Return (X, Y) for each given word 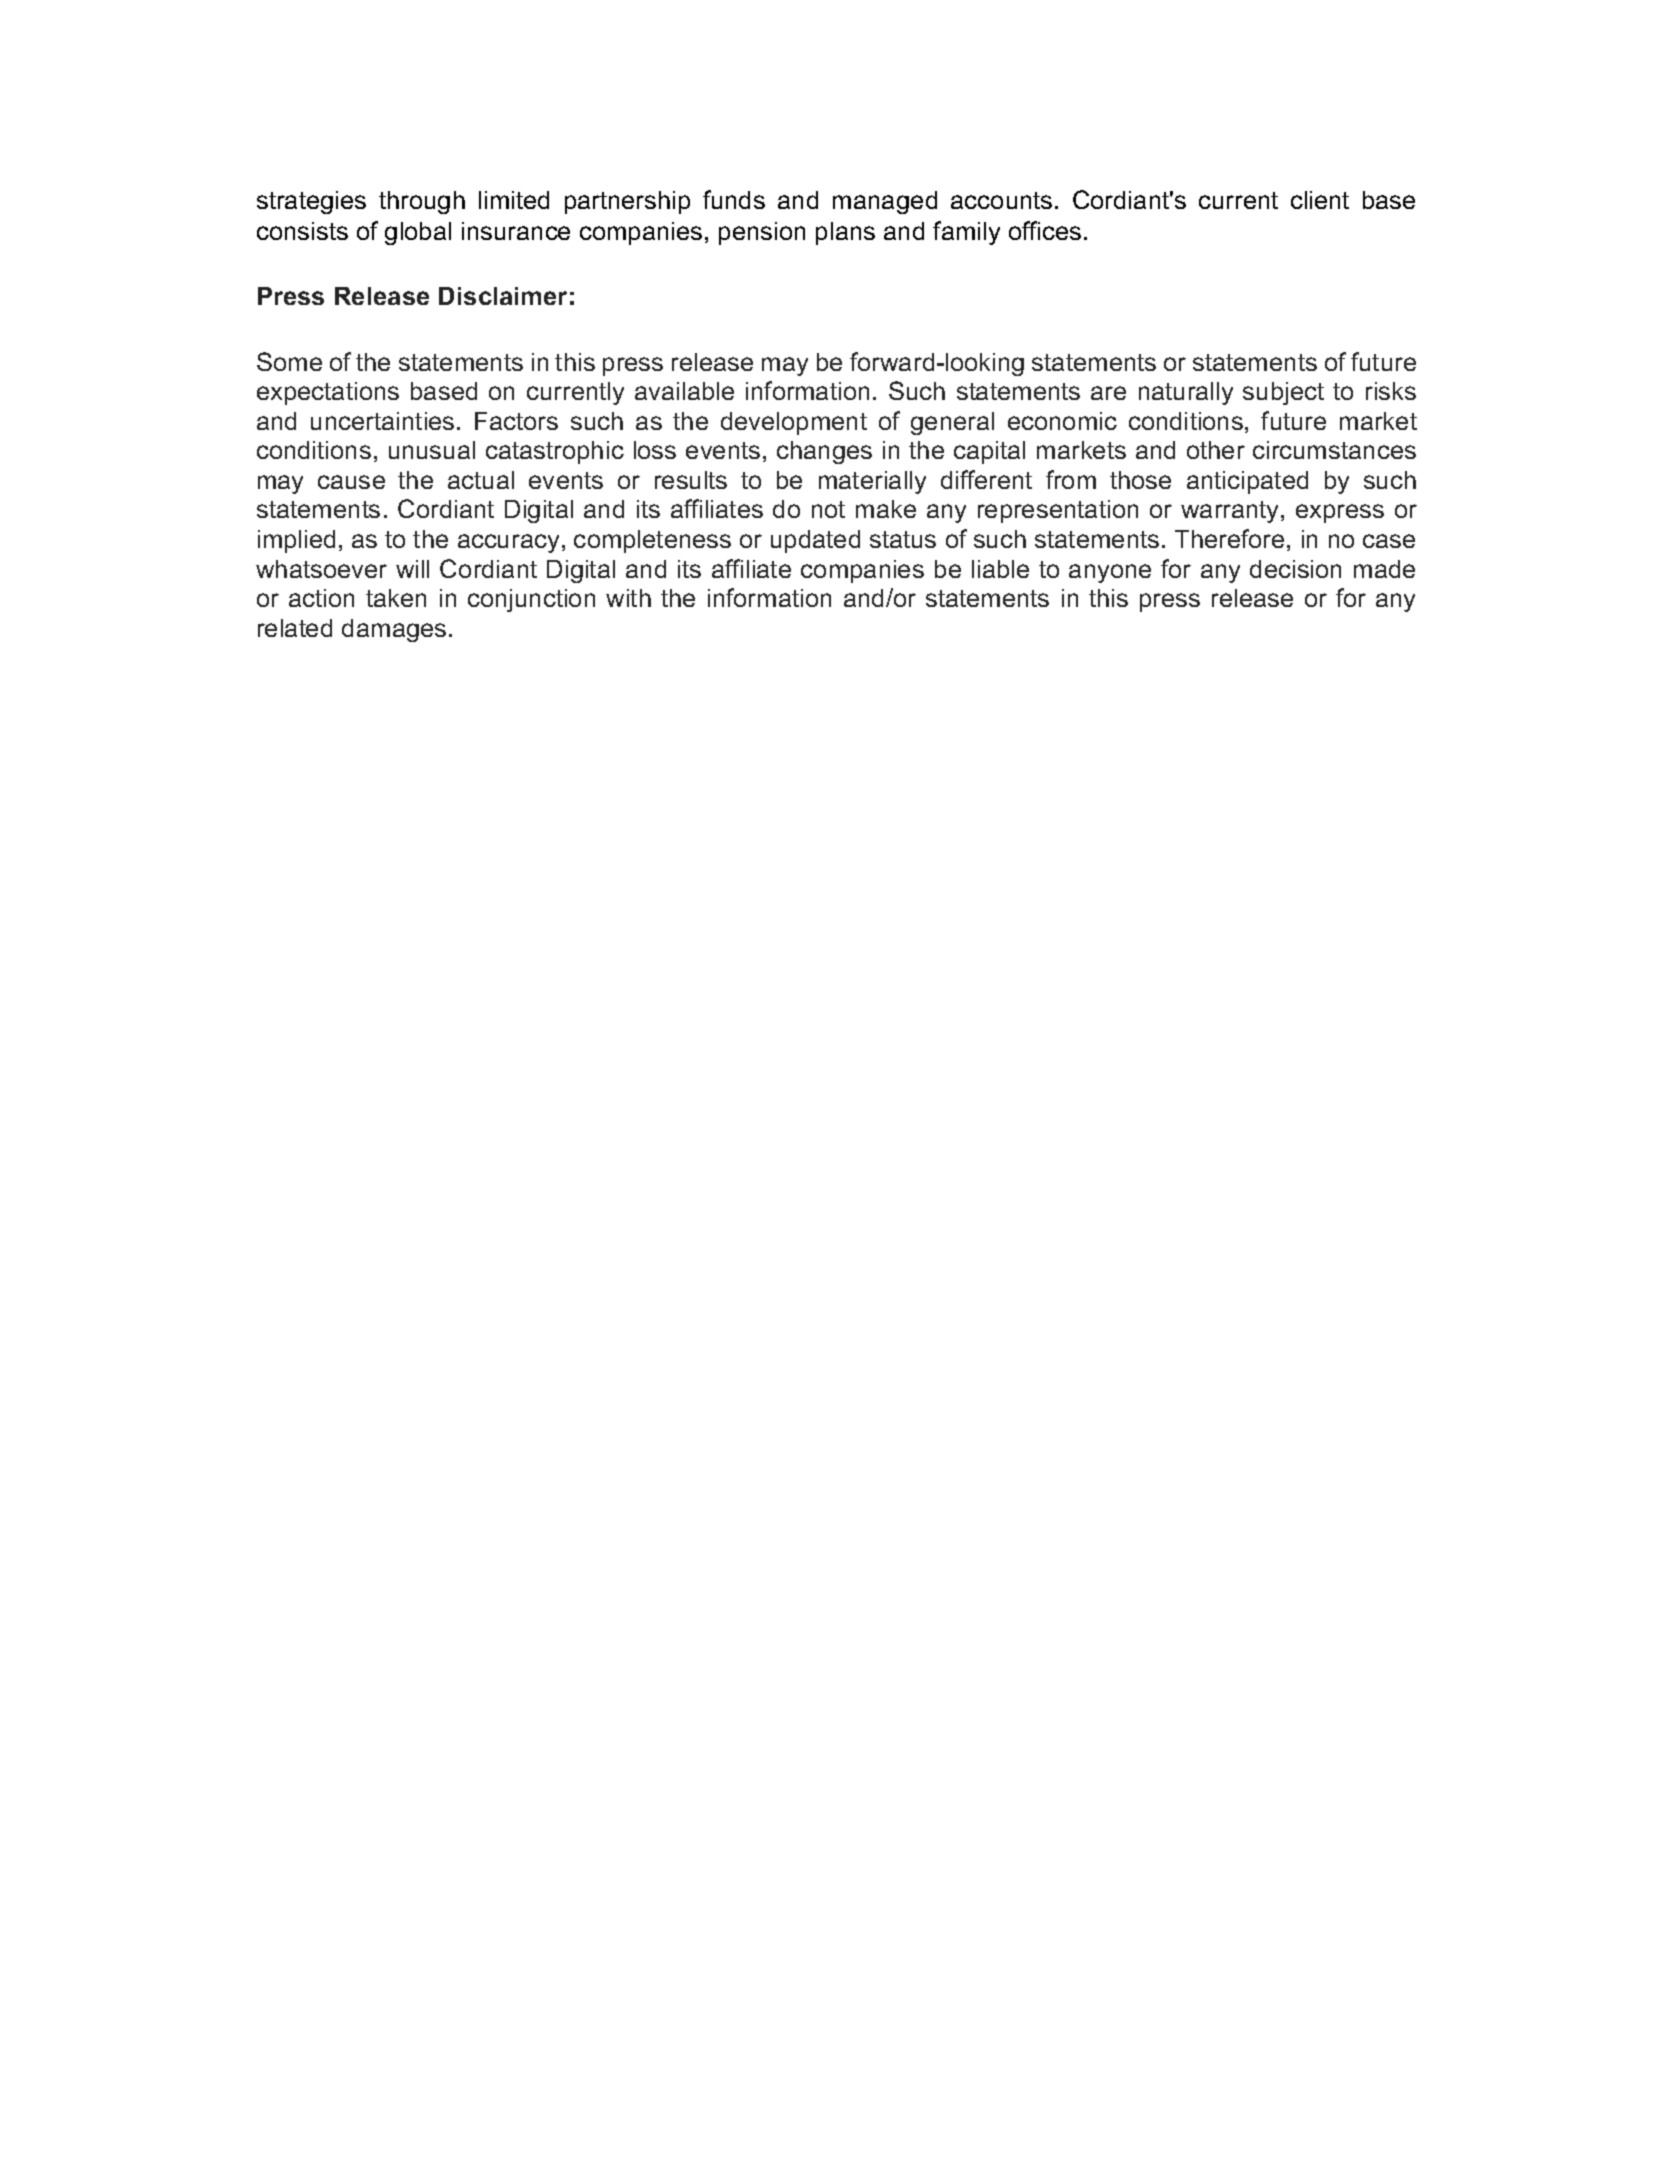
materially (872, 482)
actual (481, 480)
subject (1283, 393)
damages (394, 630)
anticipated (1247, 482)
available (684, 391)
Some (289, 361)
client (1320, 200)
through (422, 202)
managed (885, 202)
